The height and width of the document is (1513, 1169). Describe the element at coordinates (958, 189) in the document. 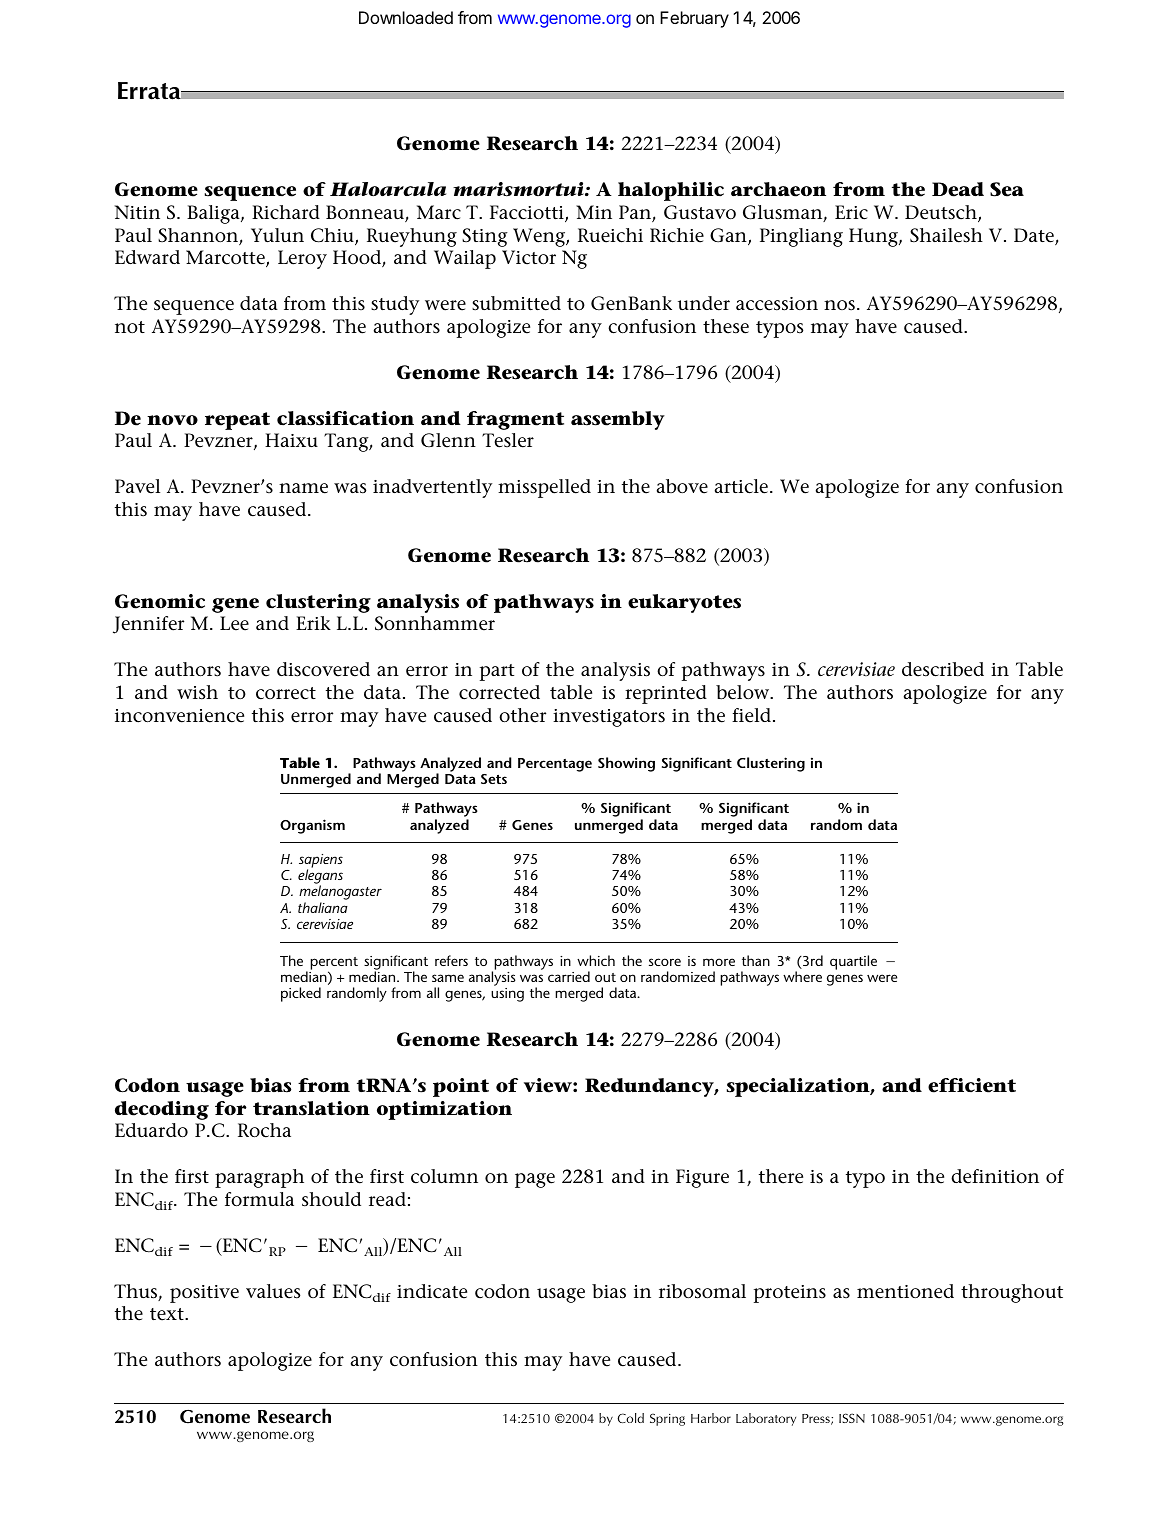

I see `Dead` at that location.
